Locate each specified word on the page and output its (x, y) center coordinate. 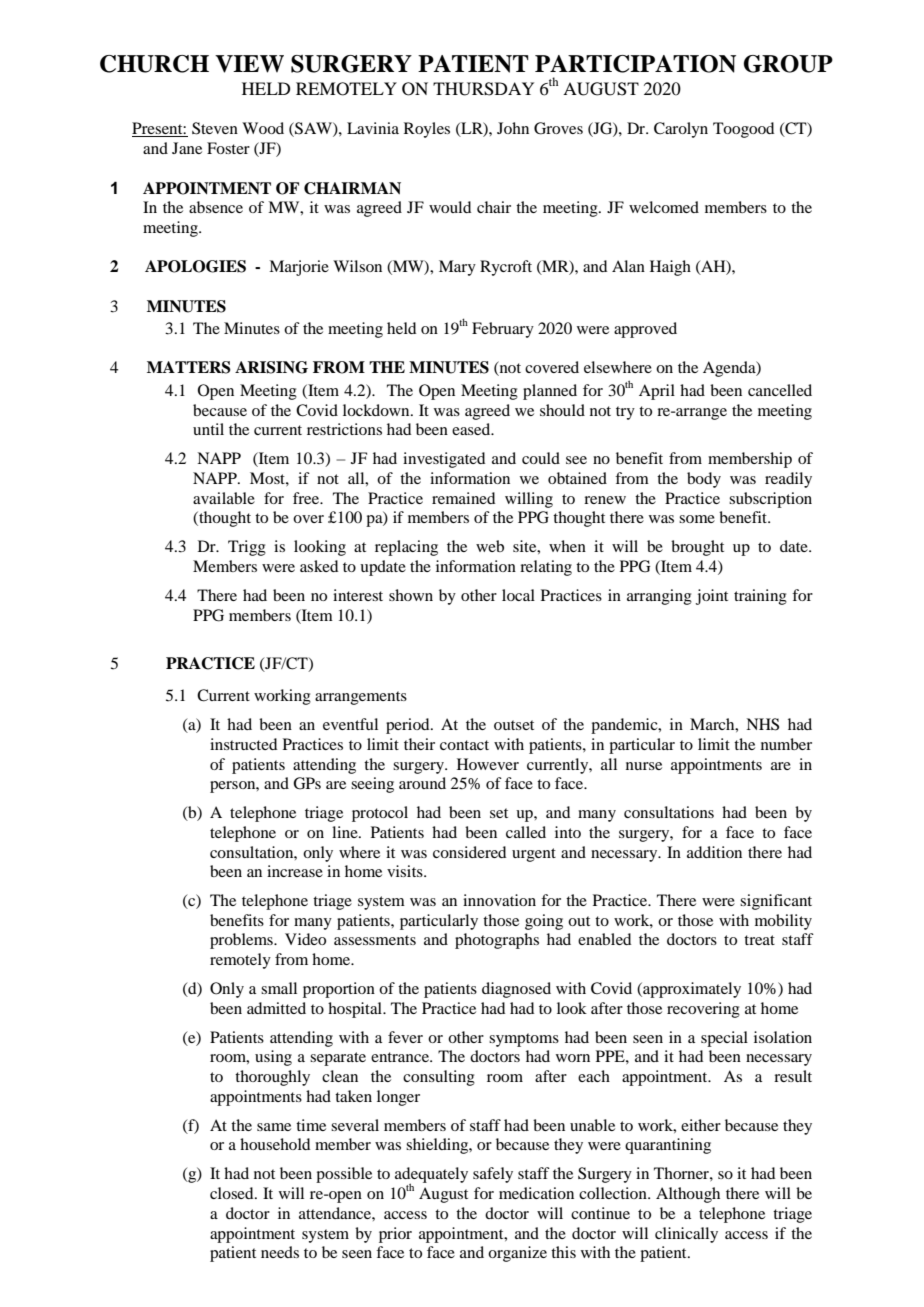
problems (242, 941)
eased (472, 429)
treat (759, 940)
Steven (215, 128)
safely (493, 1175)
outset (514, 725)
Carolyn (681, 130)
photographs (497, 941)
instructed (243, 744)
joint (712, 597)
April (657, 392)
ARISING (271, 367)
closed (233, 1193)
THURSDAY (483, 89)
